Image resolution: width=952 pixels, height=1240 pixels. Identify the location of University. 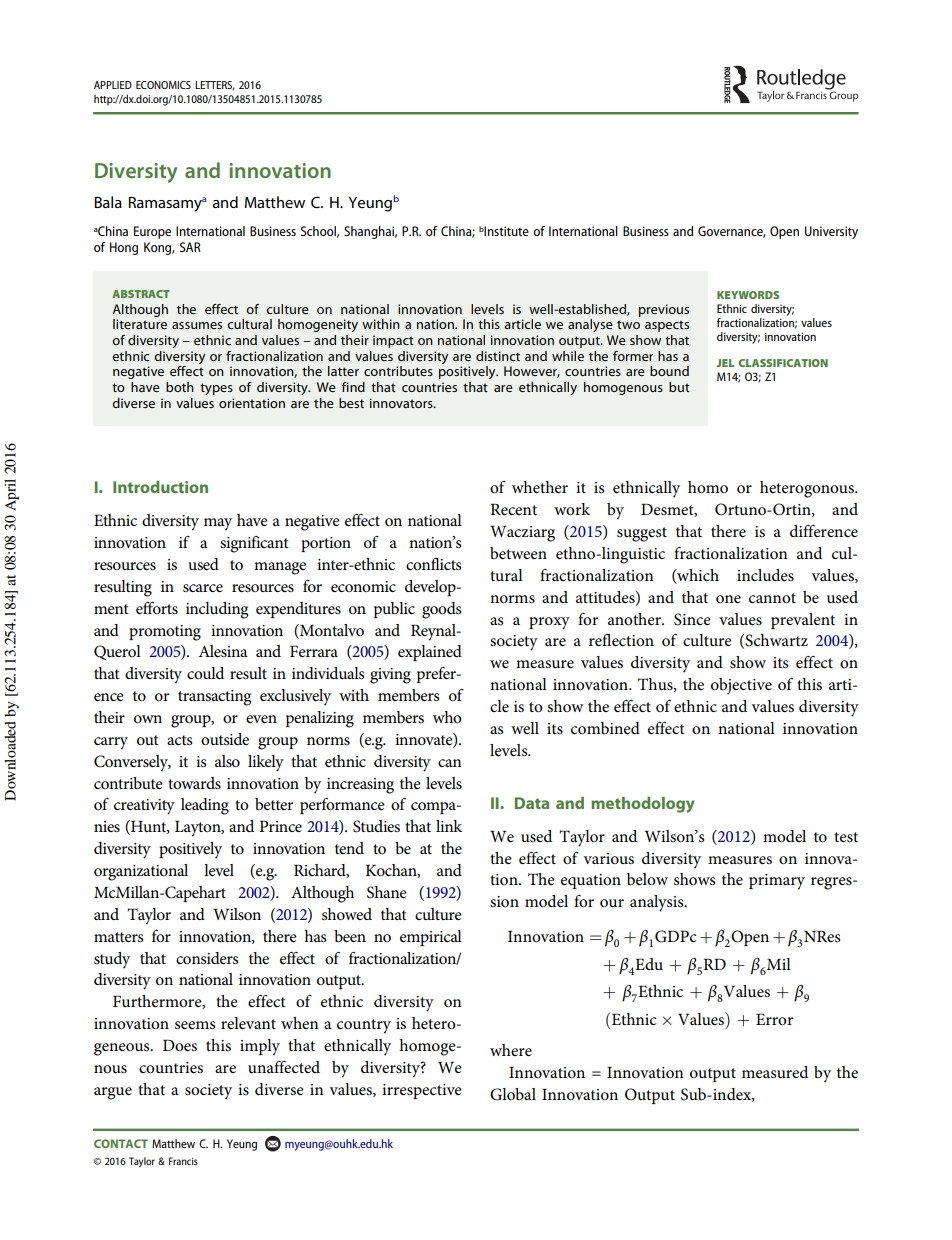
(831, 232).
